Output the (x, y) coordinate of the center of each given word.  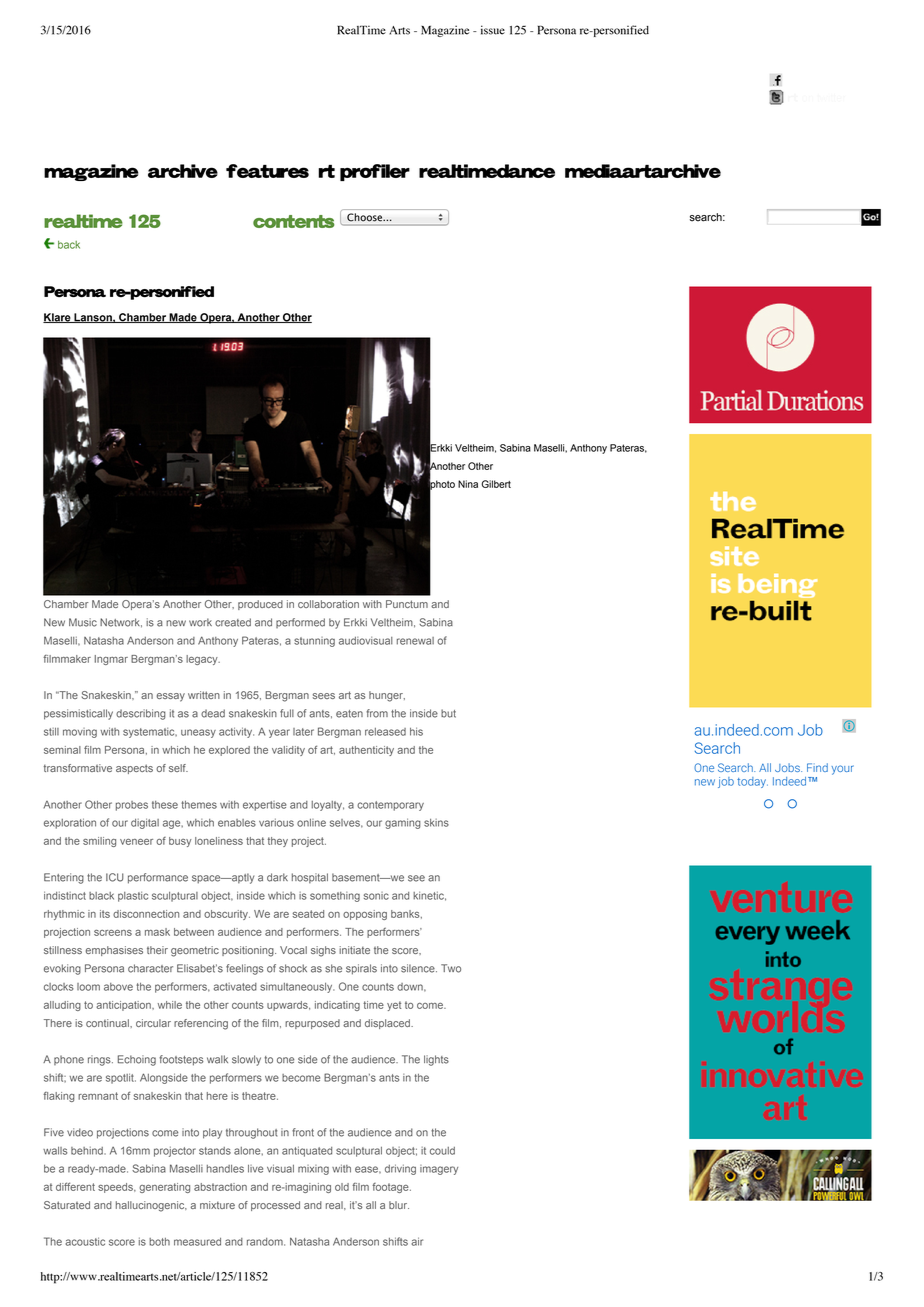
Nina (468, 484)
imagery (439, 1170)
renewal (415, 641)
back (69, 245)
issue (493, 30)
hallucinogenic (151, 1206)
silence (419, 968)
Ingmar (111, 660)
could (442, 1151)
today (752, 782)
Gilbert (496, 484)
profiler (375, 172)
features (267, 171)
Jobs (788, 767)
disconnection (146, 914)
